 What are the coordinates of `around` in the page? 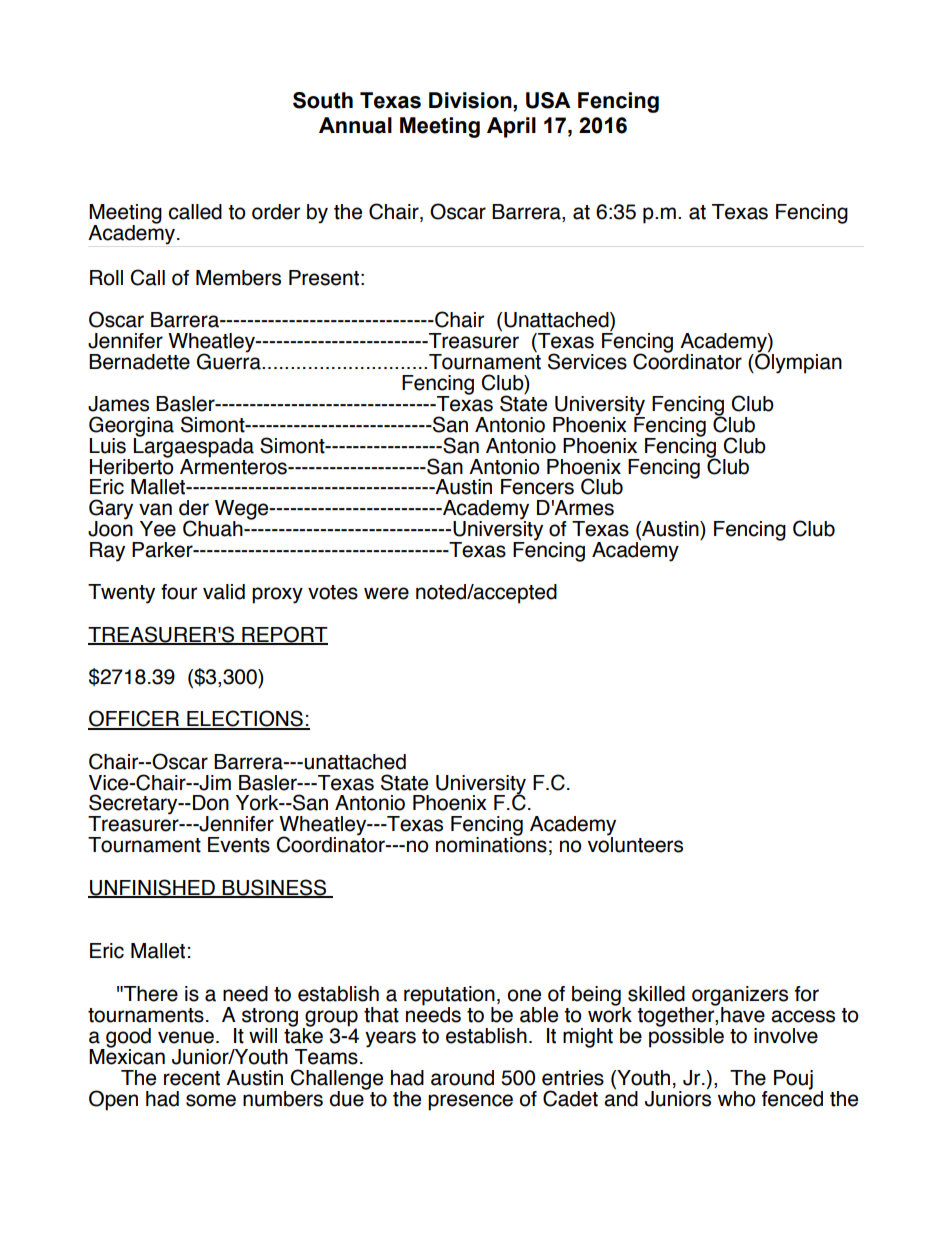 It's located at (462, 1078).
